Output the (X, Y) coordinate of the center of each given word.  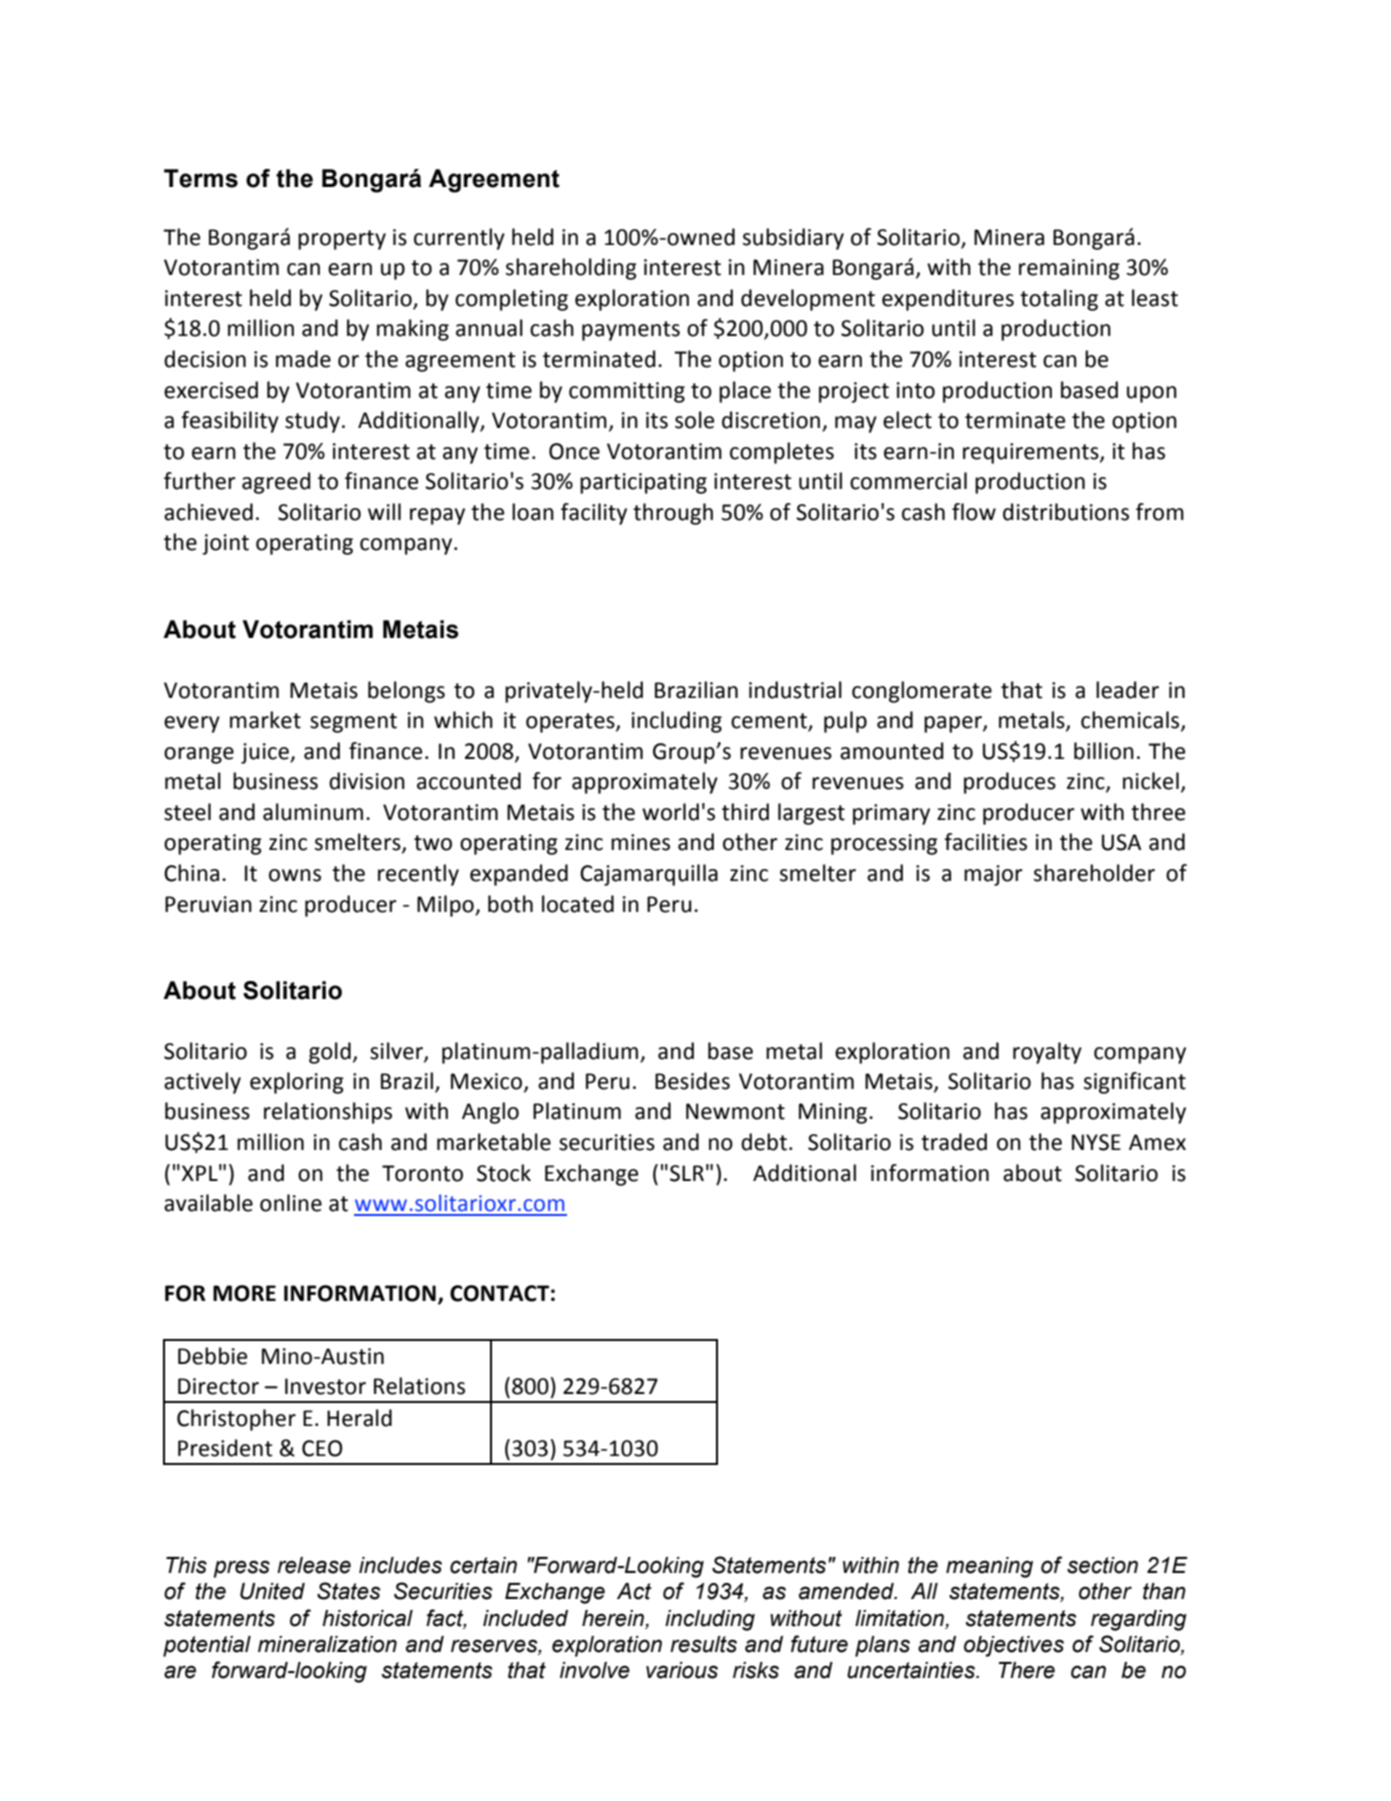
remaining (1069, 269)
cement (770, 722)
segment (353, 723)
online (291, 1203)
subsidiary (793, 239)
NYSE (1096, 1142)
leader (1127, 690)
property (342, 240)
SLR (687, 1173)
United (272, 1591)
